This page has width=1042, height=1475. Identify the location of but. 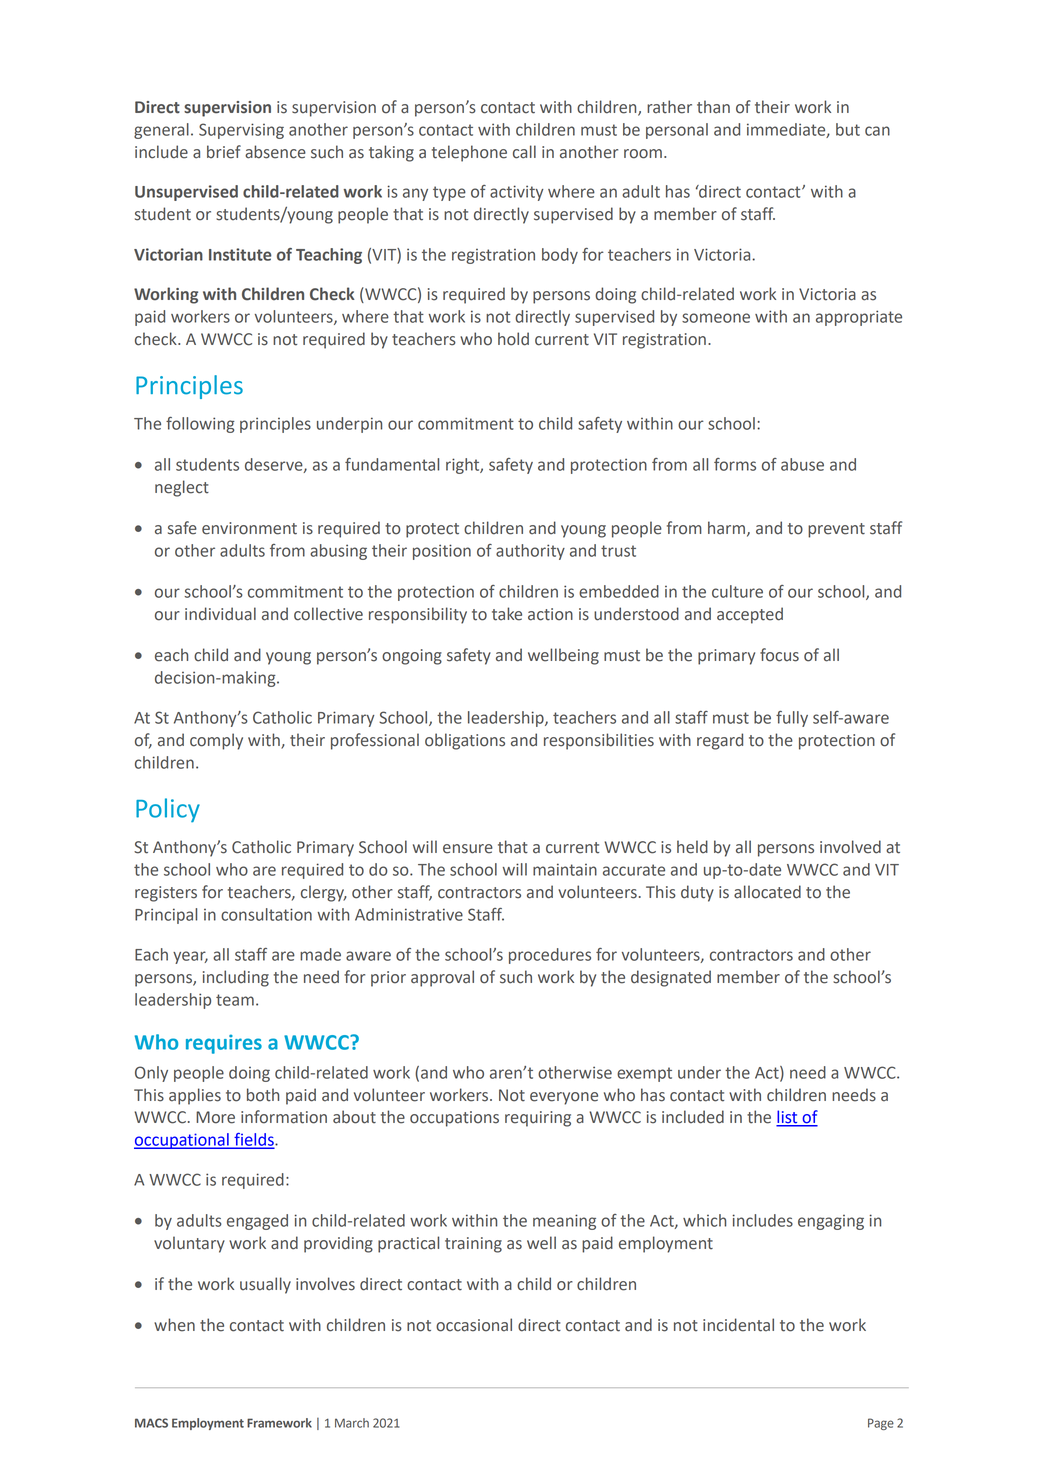
(848, 129).
